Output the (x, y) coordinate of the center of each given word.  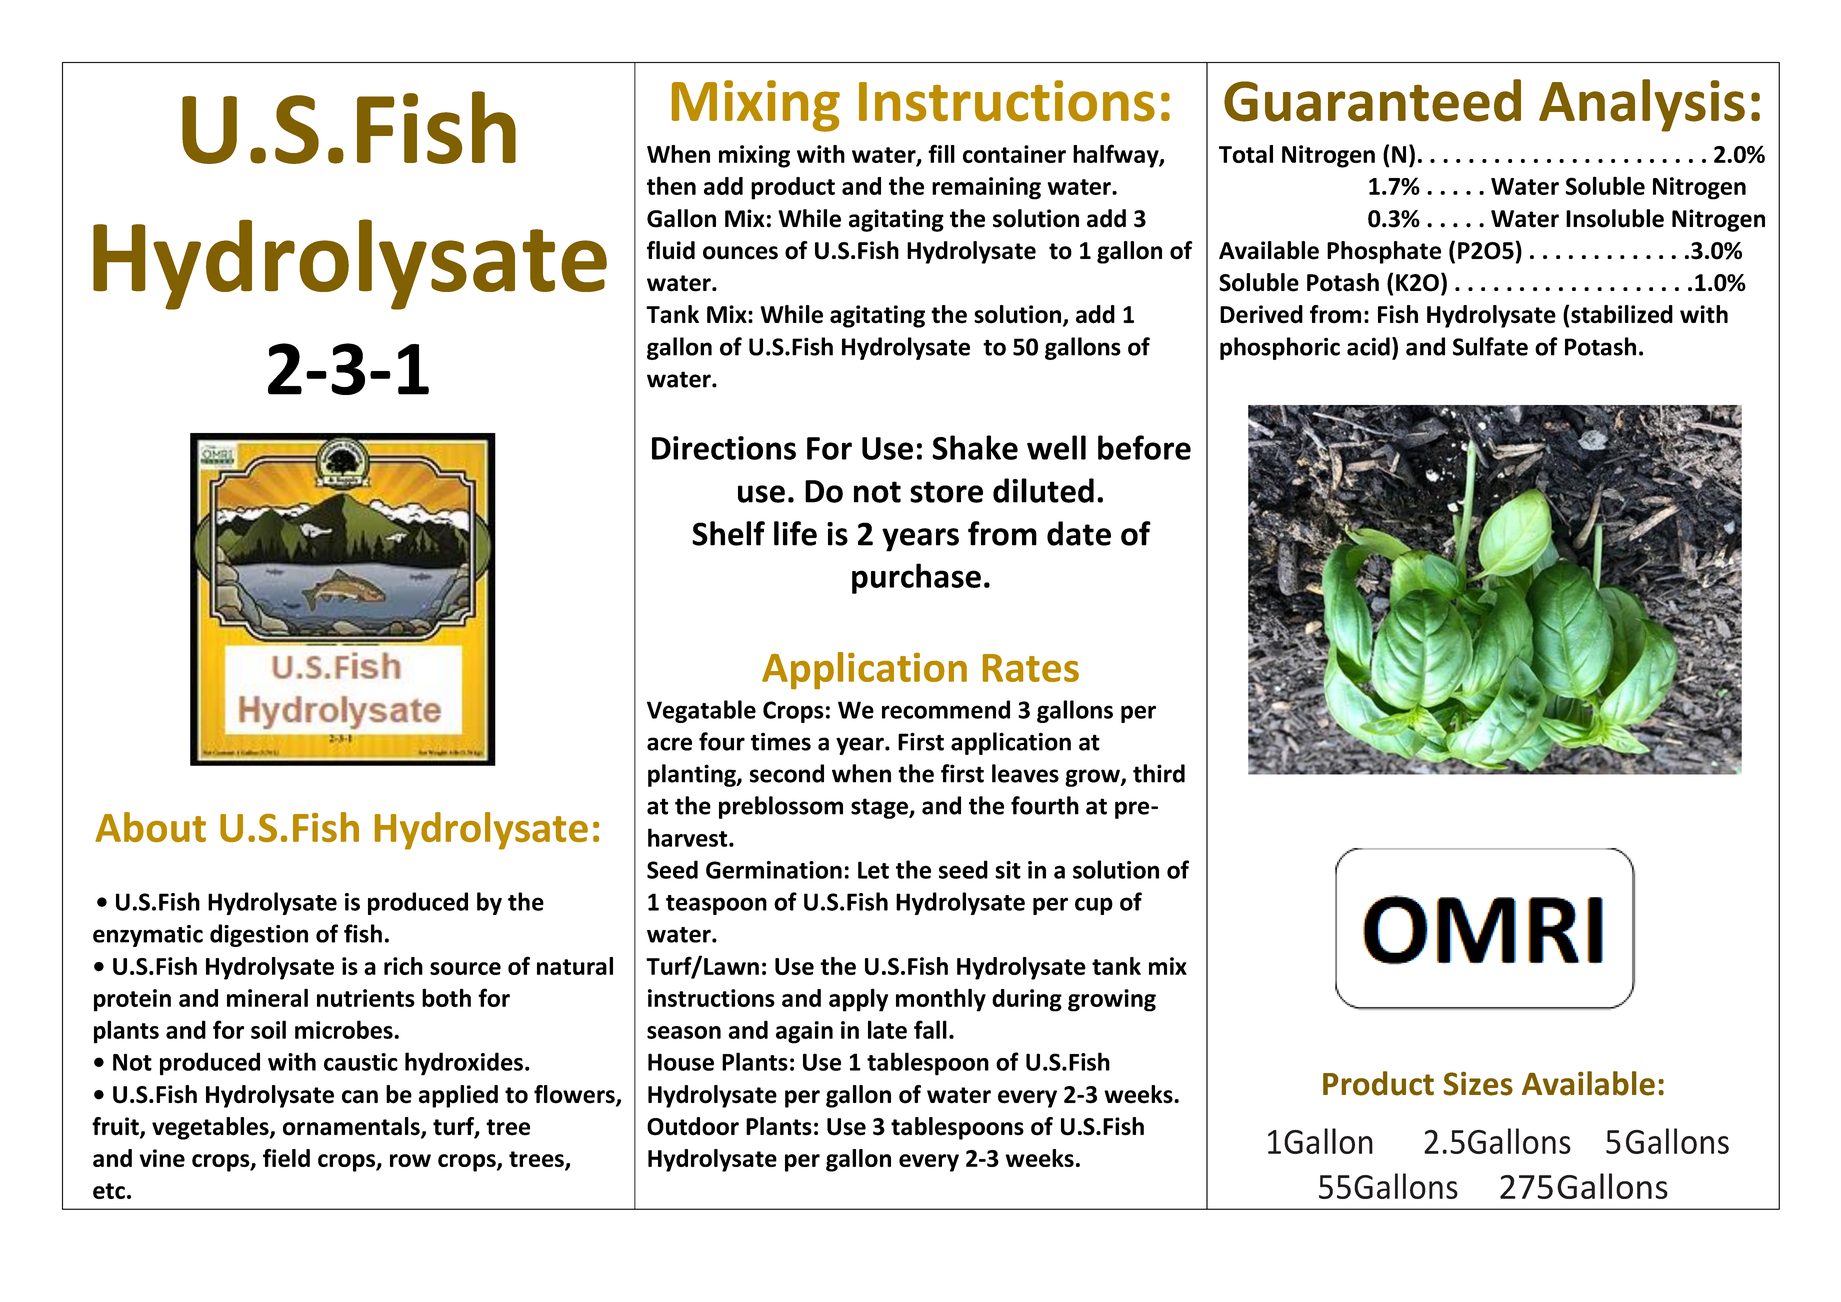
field (286, 1158)
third (1159, 773)
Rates (1031, 668)
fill (941, 153)
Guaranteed (1372, 100)
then (671, 185)
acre (669, 744)
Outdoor (693, 1126)
